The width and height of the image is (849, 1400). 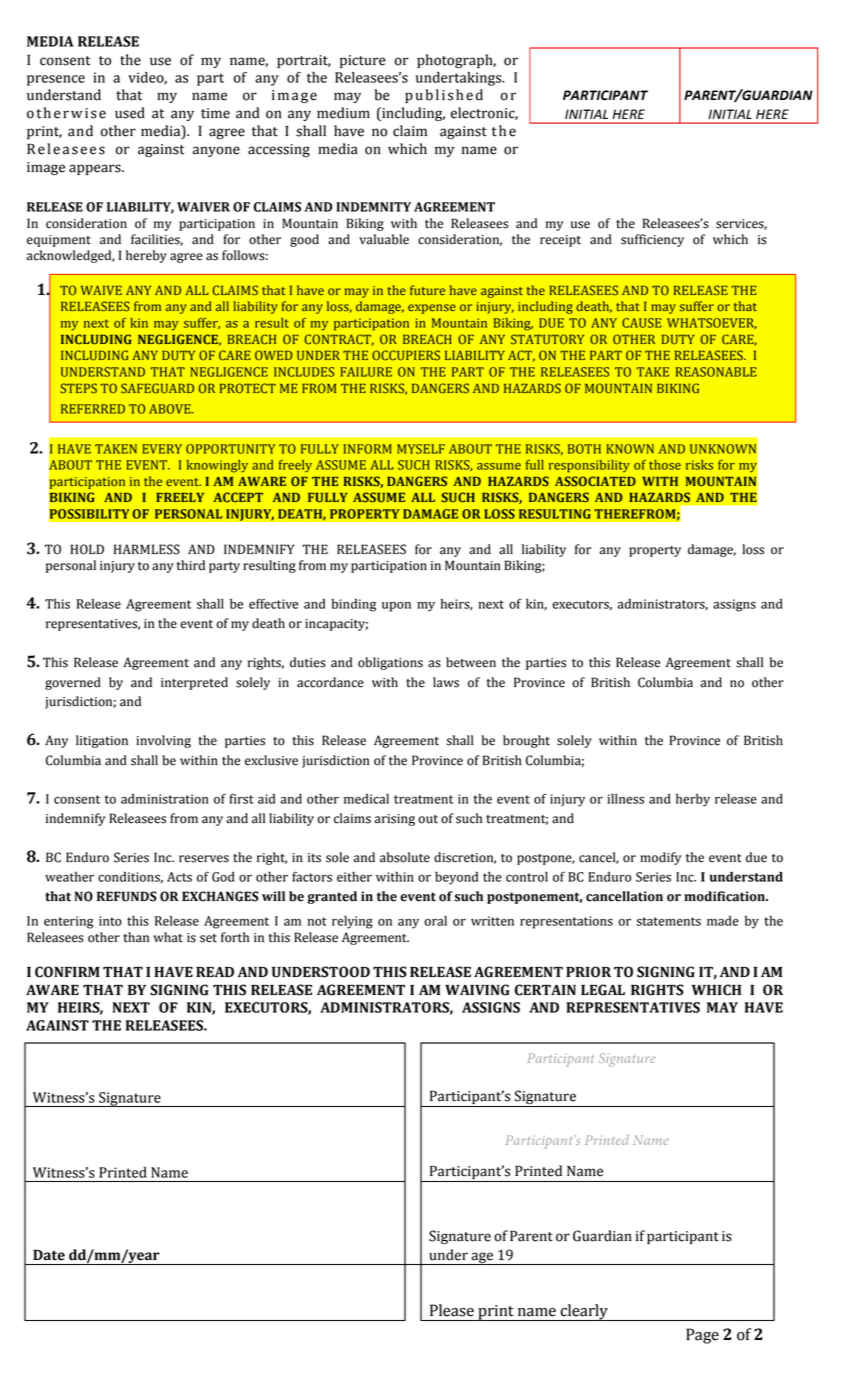 What do you see at coordinates (390, 663) in the image?
I see `obligations` at bounding box center [390, 663].
